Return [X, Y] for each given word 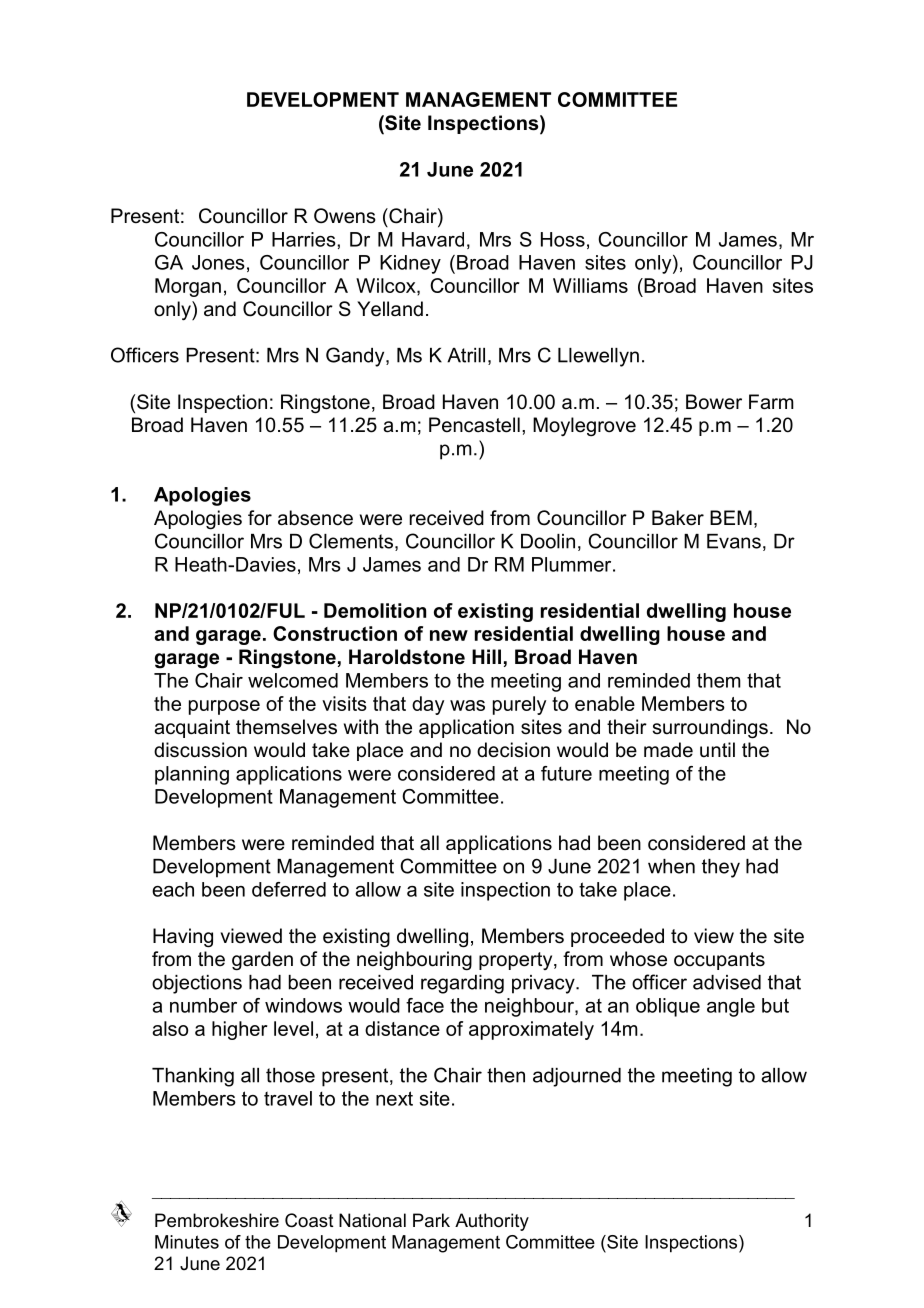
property [517, 961]
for [260, 518]
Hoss [563, 239]
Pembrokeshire [217, 1220]
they [721, 868]
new [449, 635]
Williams [590, 285]
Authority [492, 1222]
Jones [218, 262]
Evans [734, 541]
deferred [289, 889]
